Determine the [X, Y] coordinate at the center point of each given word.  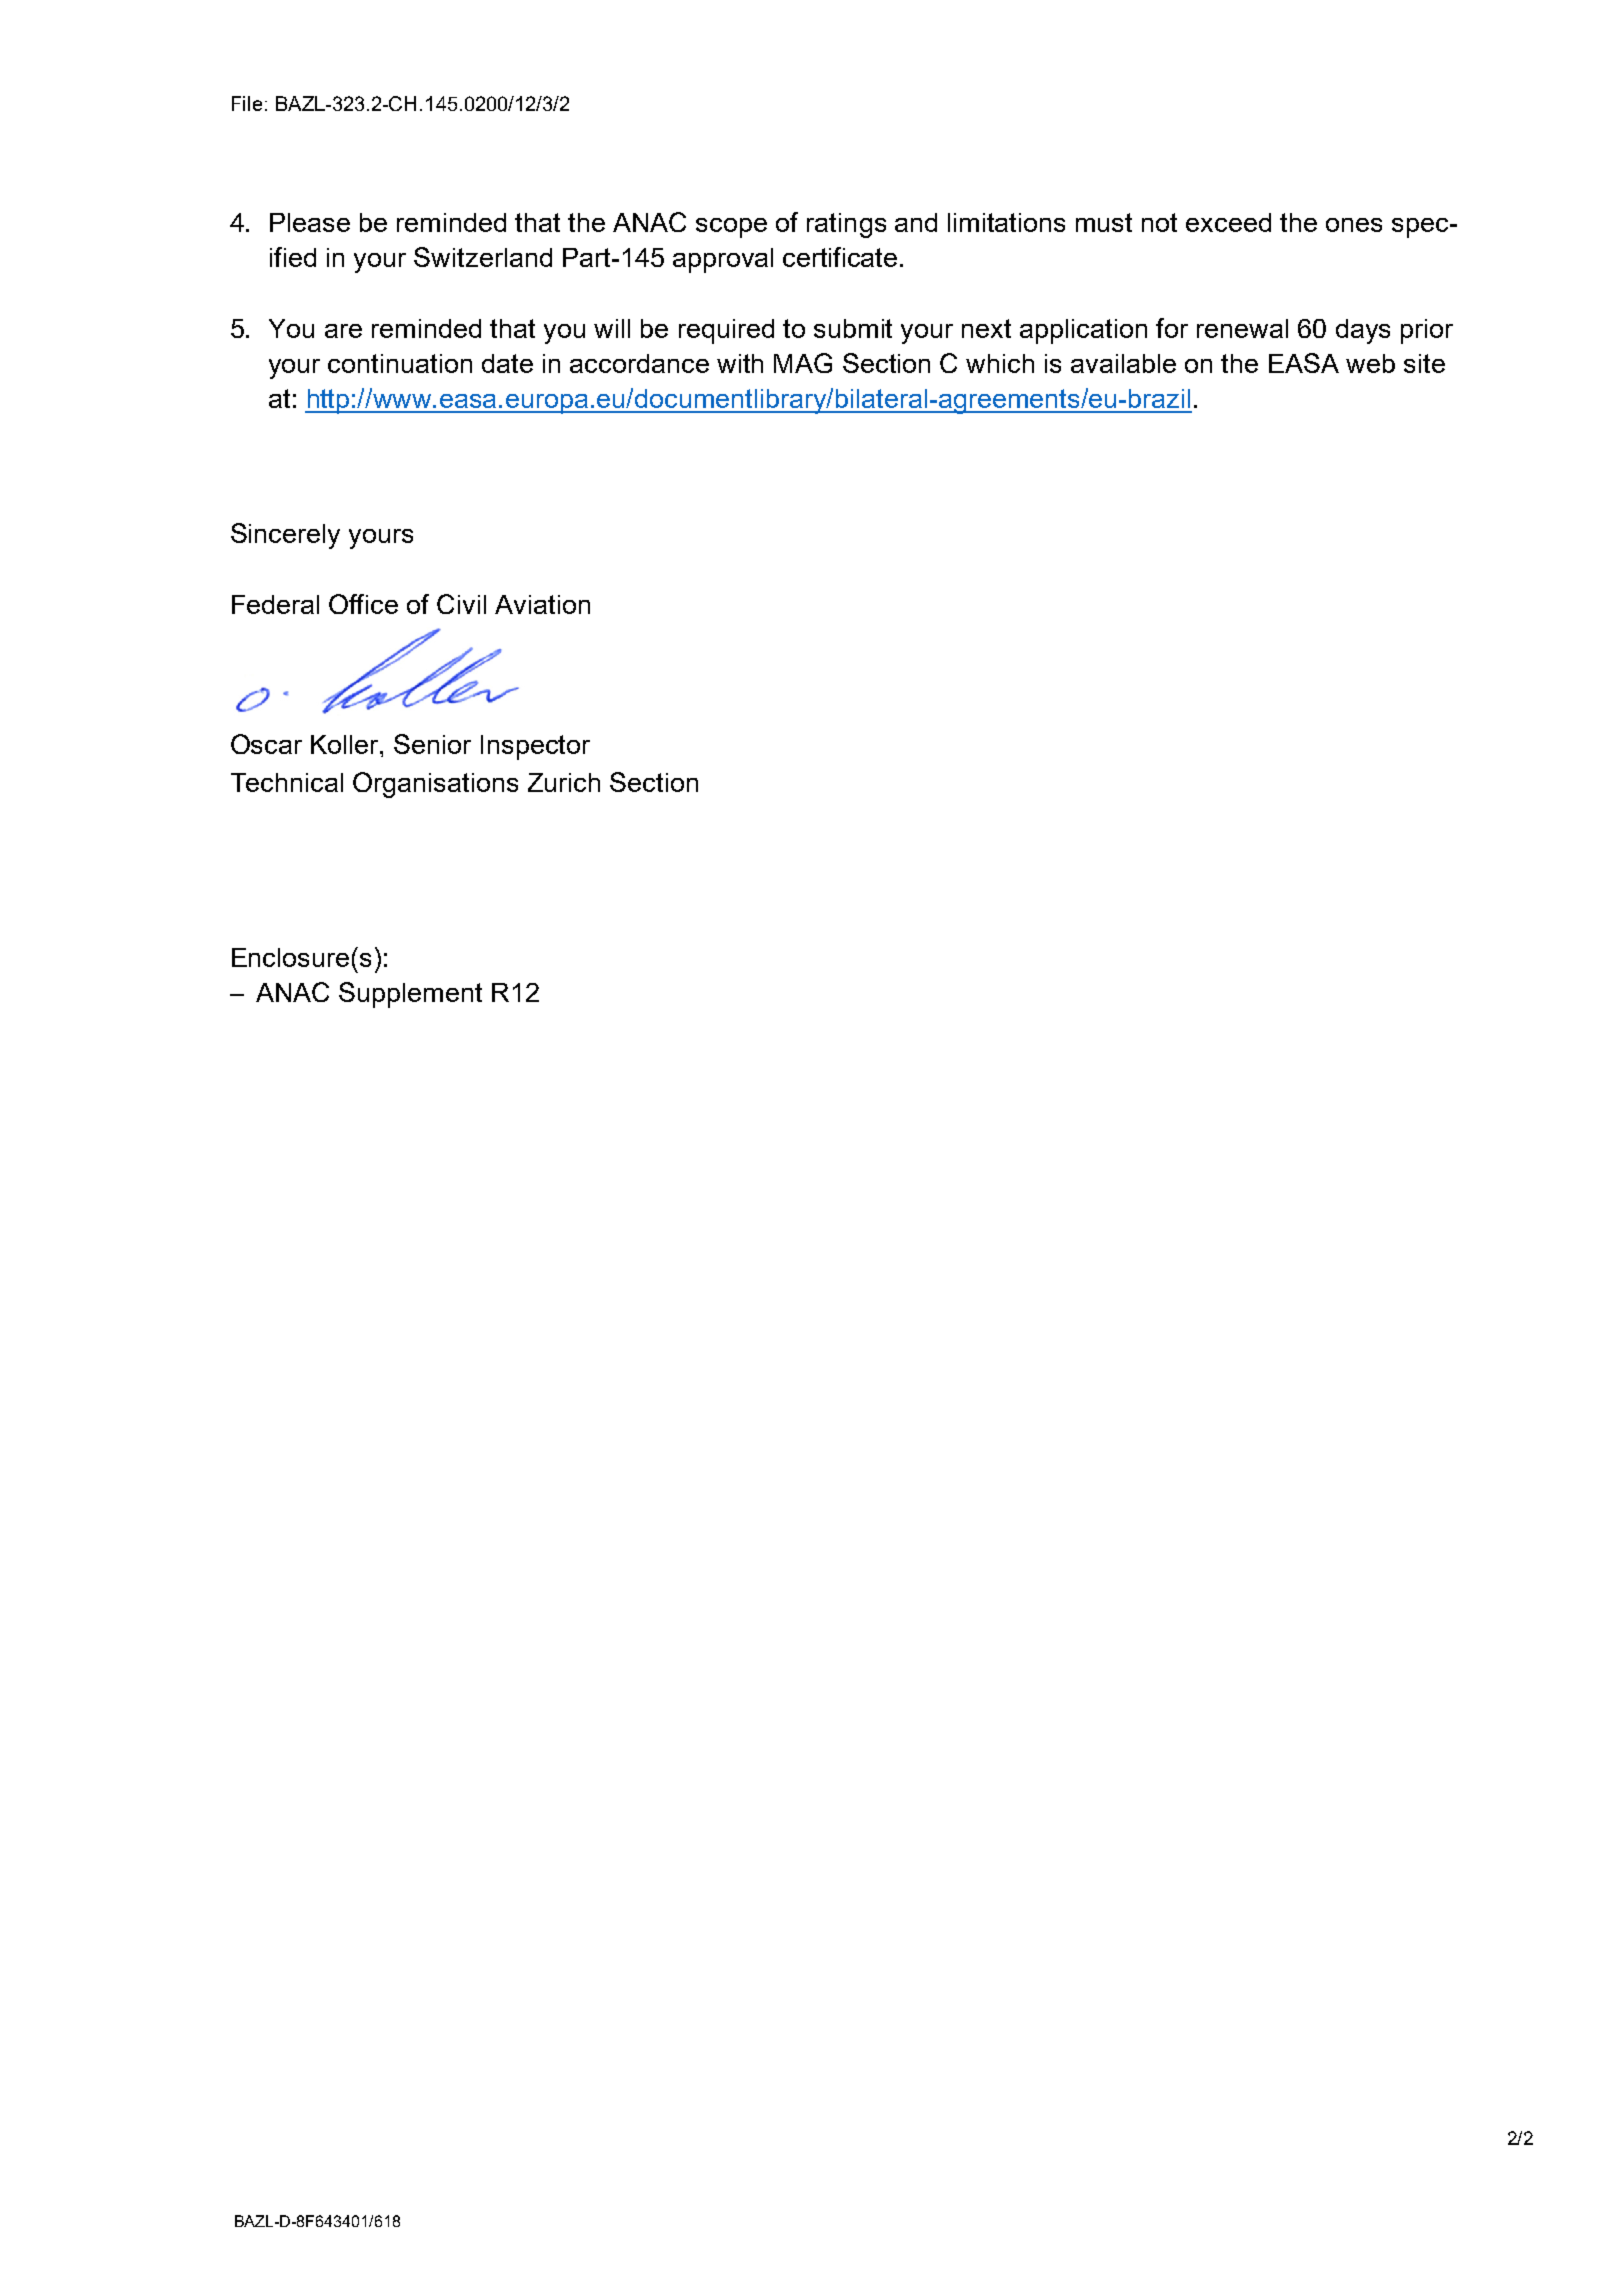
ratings [846, 225]
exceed [1228, 222]
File [247, 103]
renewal [1242, 328]
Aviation [542, 604]
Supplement [410, 995]
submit [853, 328]
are [343, 331]
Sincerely [285, 536]
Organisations [435, 785]
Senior [432, 744]
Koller [346, 744]
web [1370, 363]
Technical [287, 782]
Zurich [564, 782]
